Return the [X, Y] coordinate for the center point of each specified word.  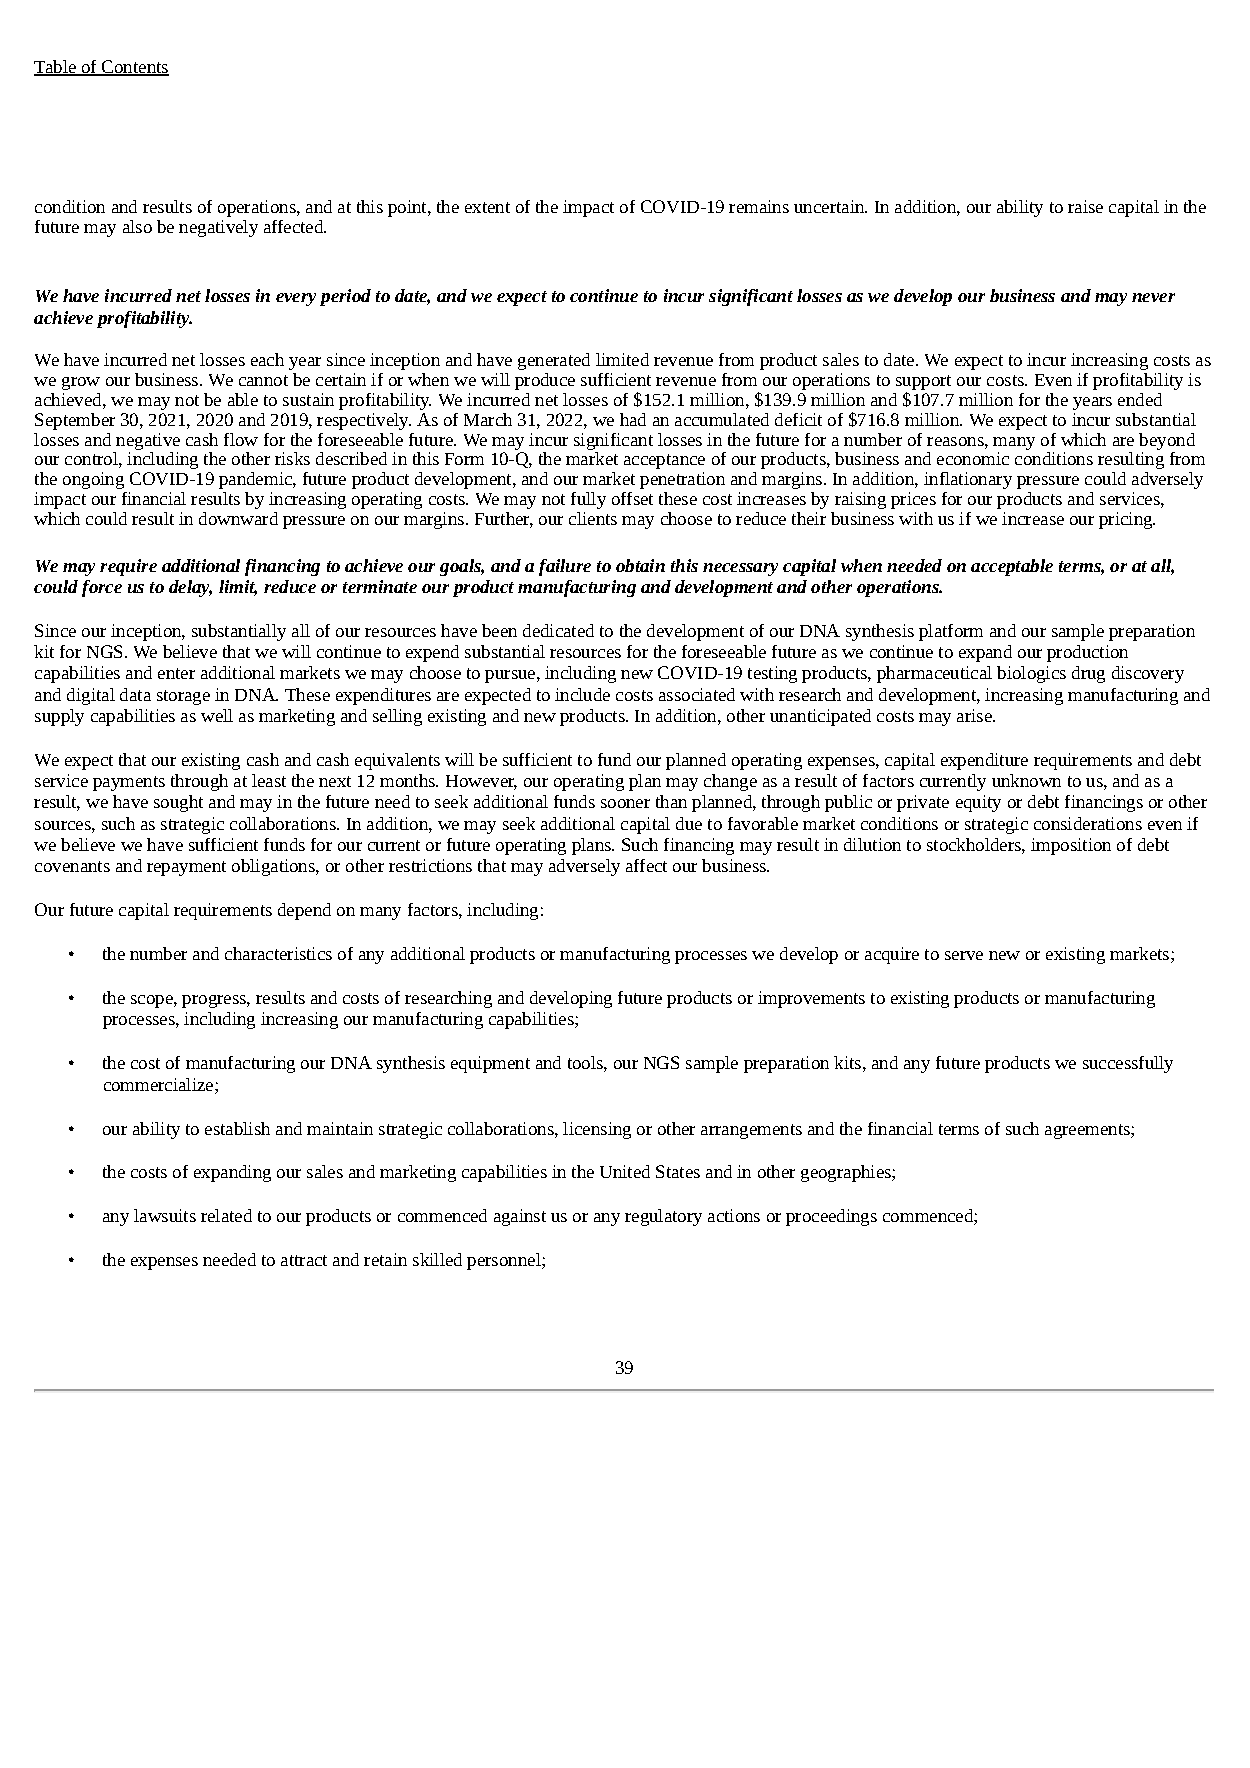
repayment [186, 868]
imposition [1071, 846]
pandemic [256, 480]
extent [487, 207]
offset [632, 498]
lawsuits [165, 1215]
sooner [625, 803]
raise [1085, 206]
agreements [1088, 1131]
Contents [134, 67]
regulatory [663, 1217]
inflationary [968, 480]
